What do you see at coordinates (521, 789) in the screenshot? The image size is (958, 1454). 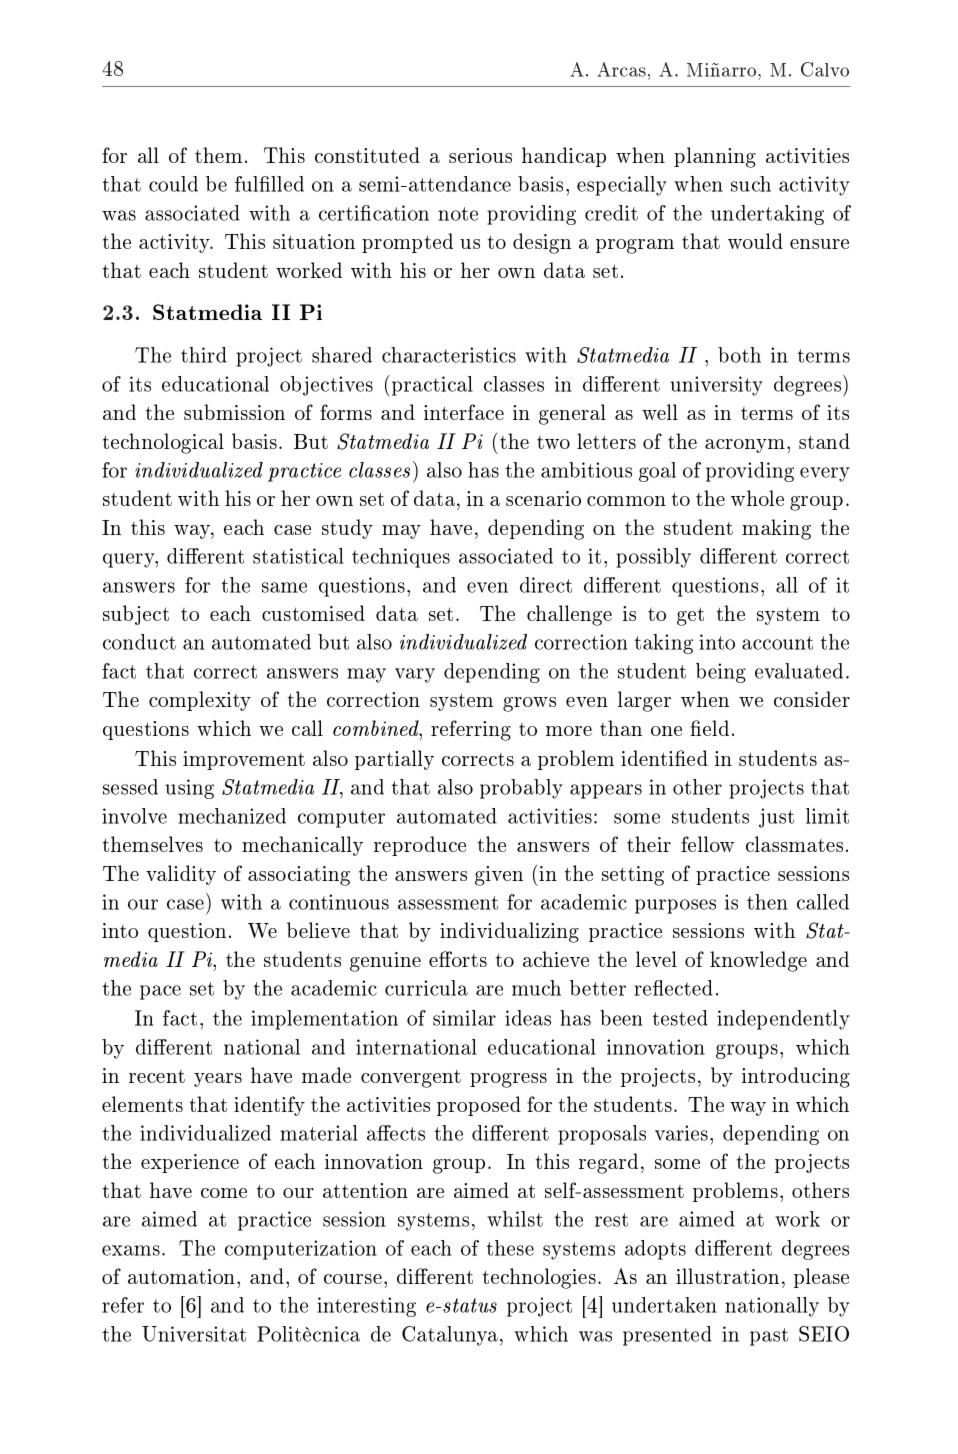 I see `probably` at bounding box center [521, 789].
